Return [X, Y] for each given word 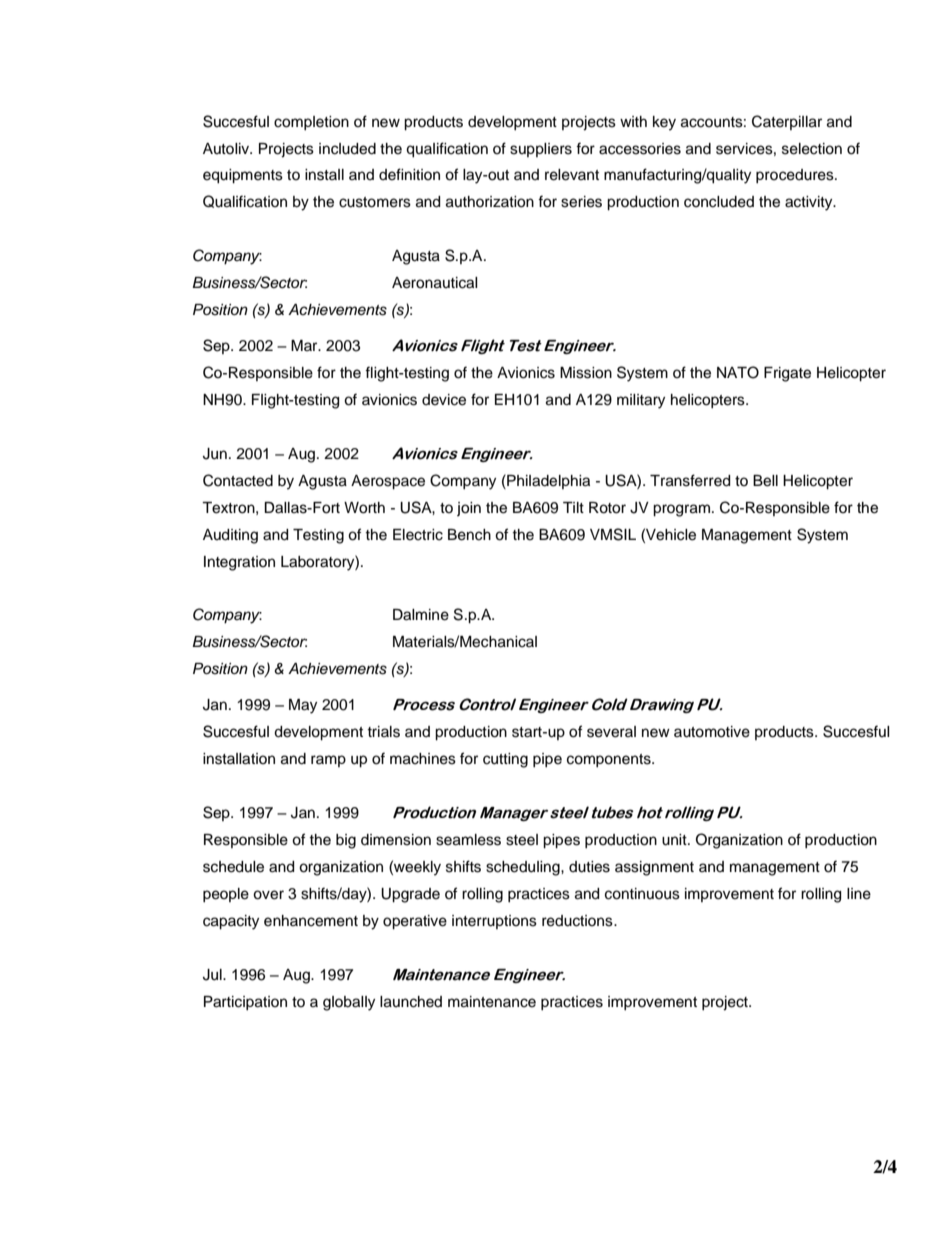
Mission [586, 373]
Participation [245, 1003]
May [303, 706]
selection [812, 149]
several [611, 732]
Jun [215, 454]
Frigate [787, 374]
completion [311, 123]
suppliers [541, 150]
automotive [712, 732]
